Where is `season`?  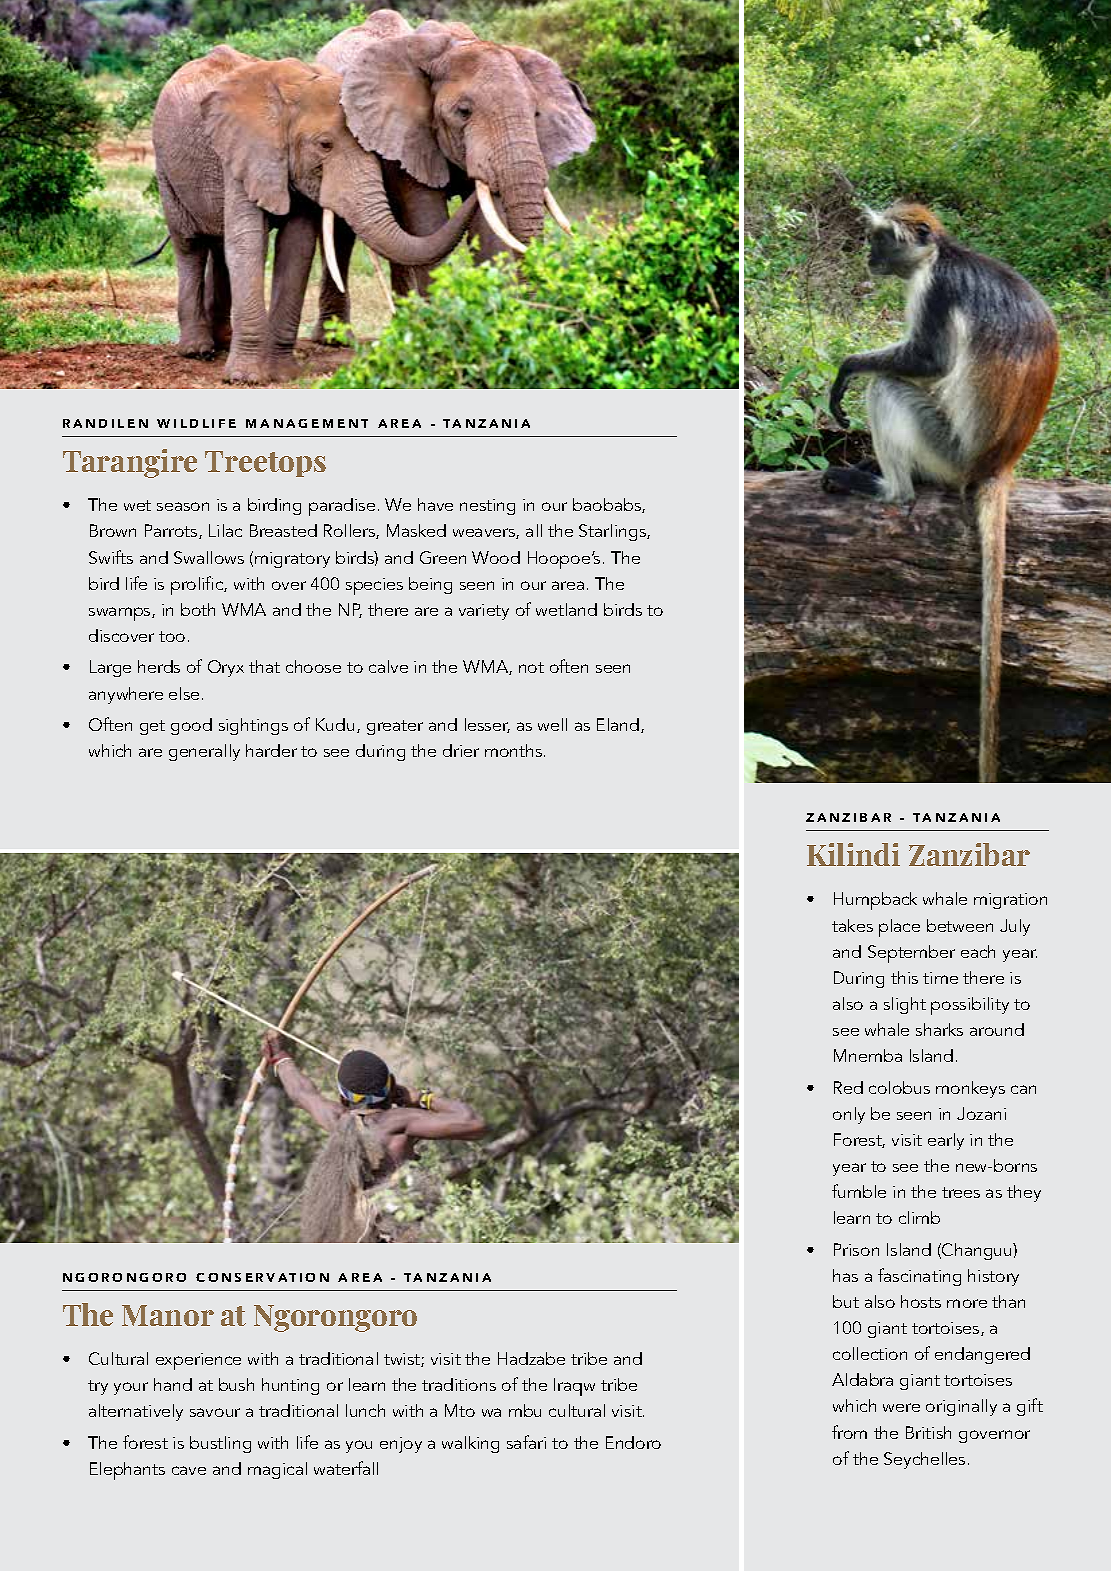
season is located at coordinates (183, 506).
